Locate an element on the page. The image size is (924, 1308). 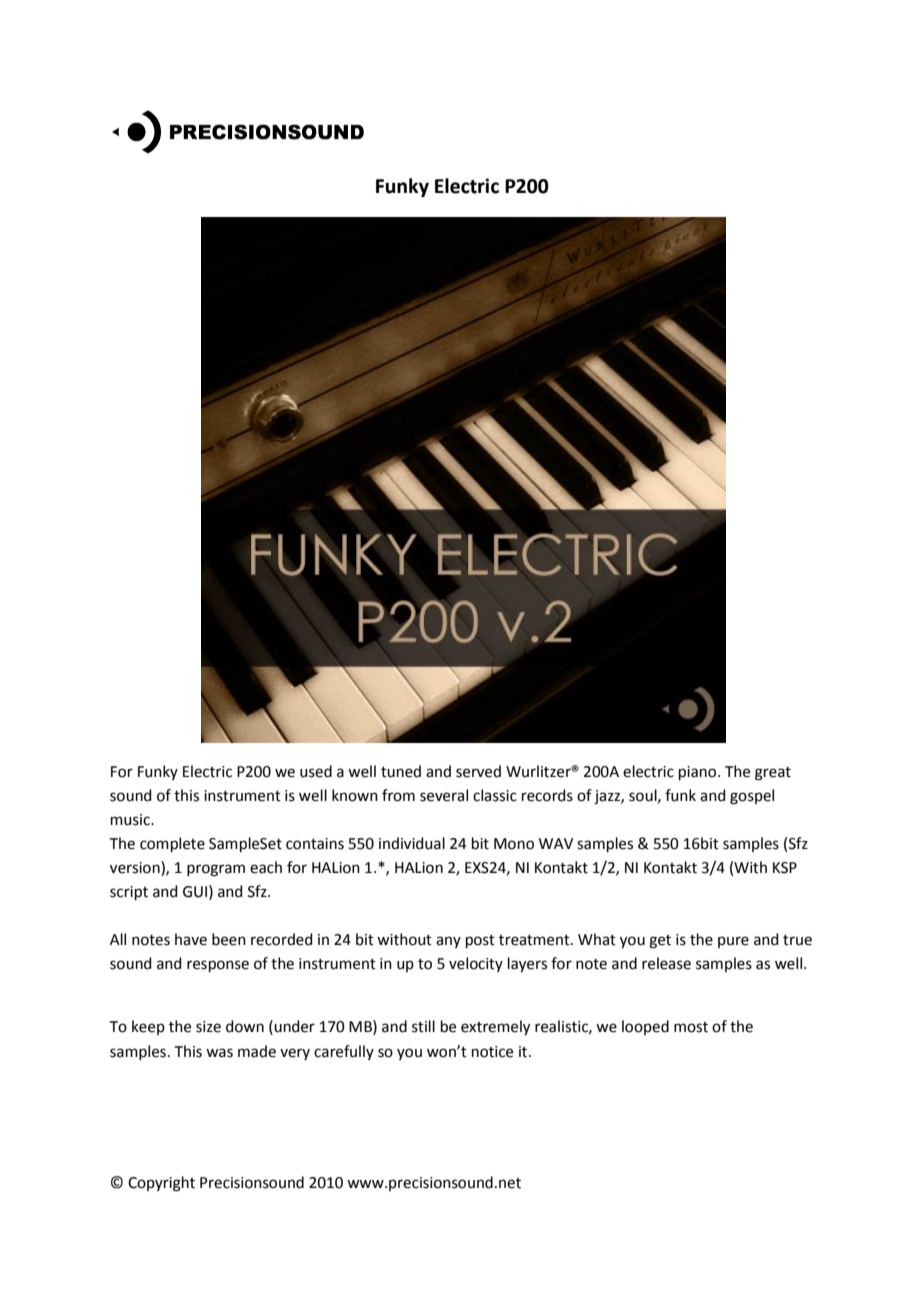
pure is located at coordinates (733, 942).
